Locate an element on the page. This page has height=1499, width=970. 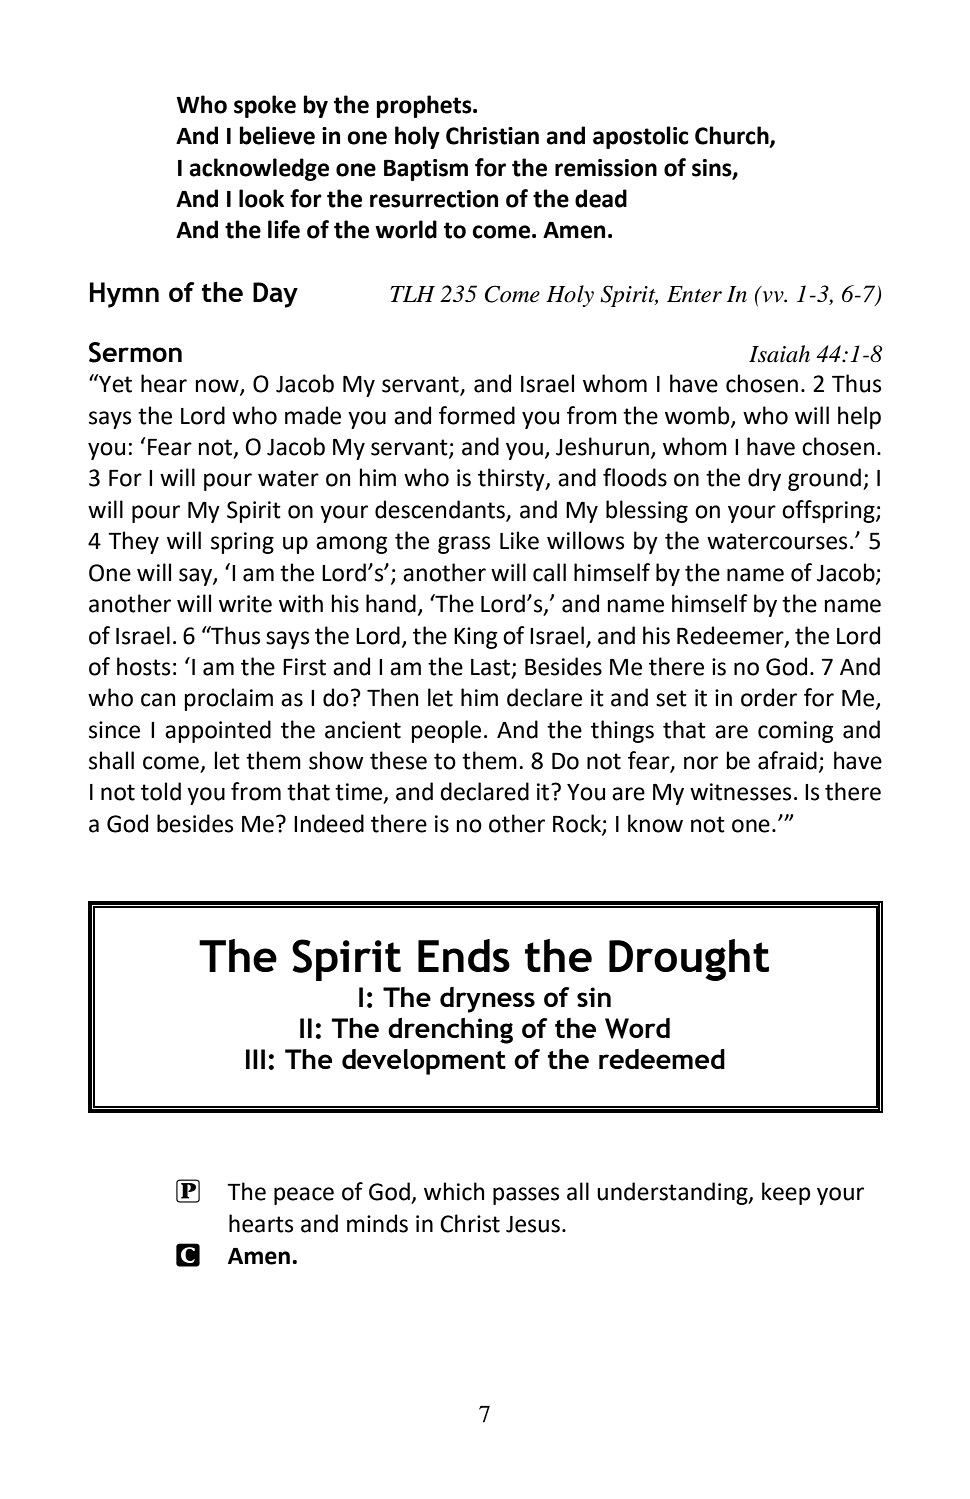
keep is located at coordinates (786, 1193).
